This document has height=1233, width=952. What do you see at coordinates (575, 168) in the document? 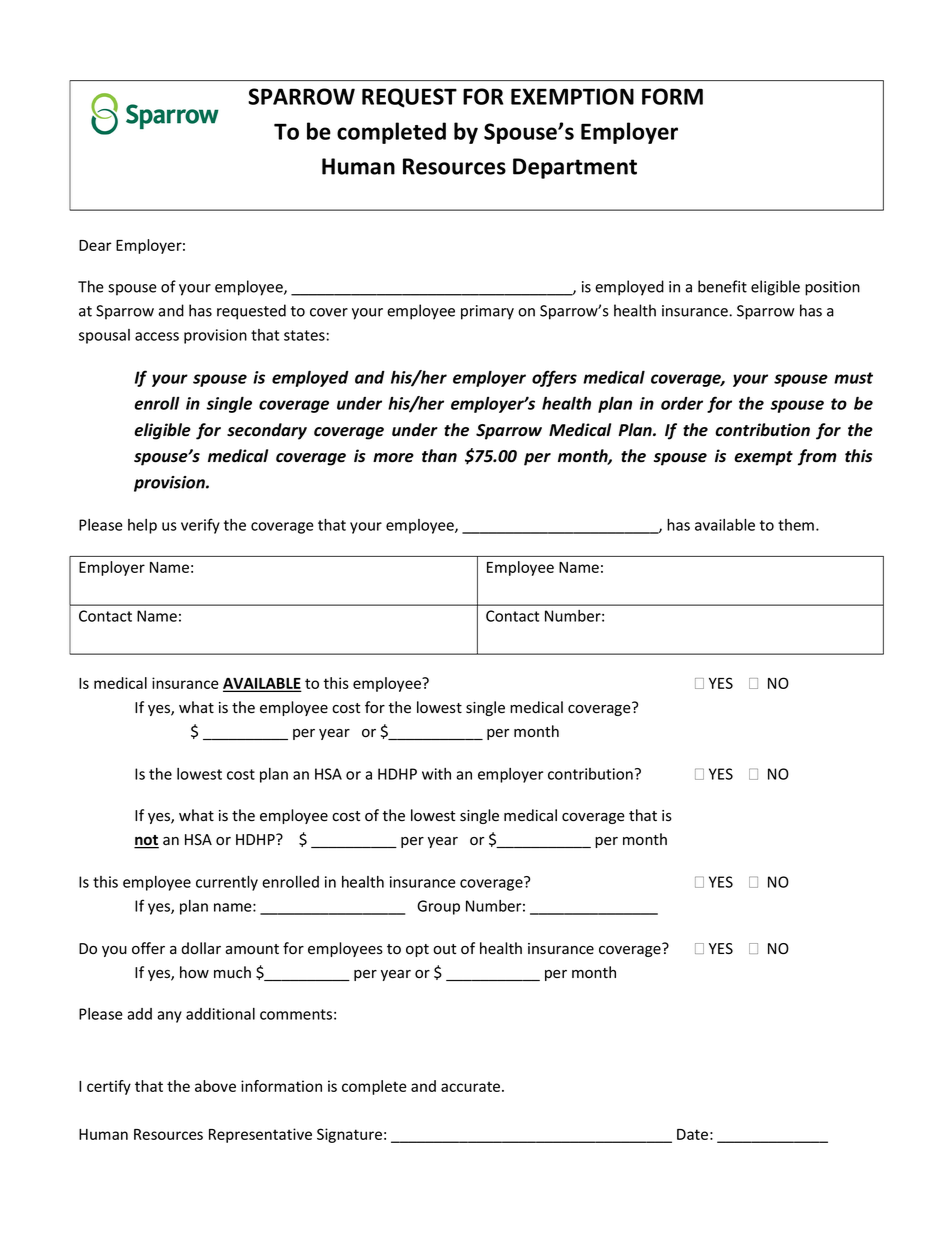
I see `Department` at bounding box center [575, 168].
